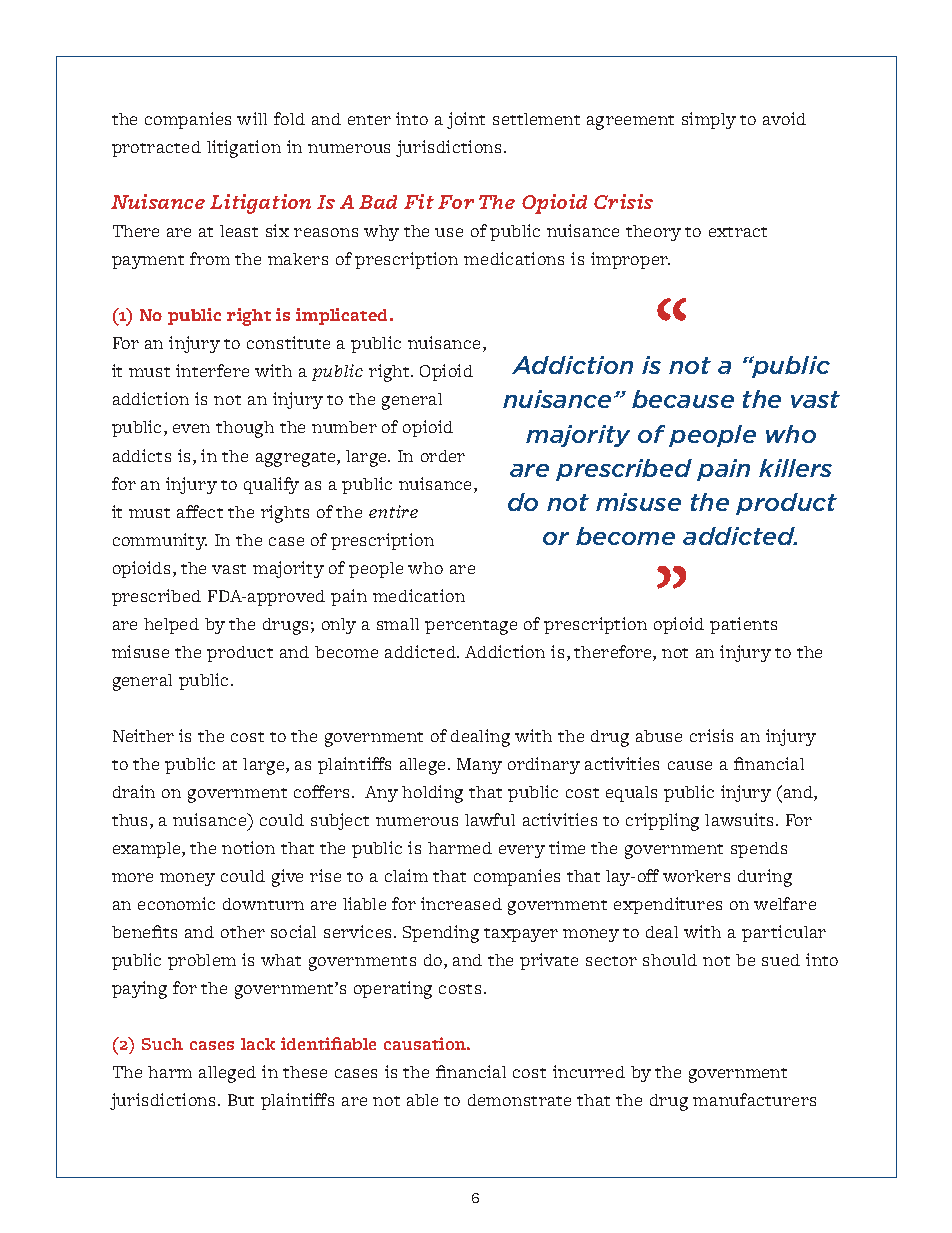  Describe the element at coordinates (743, 625) in the screenshot. I see `patients` at that location.
